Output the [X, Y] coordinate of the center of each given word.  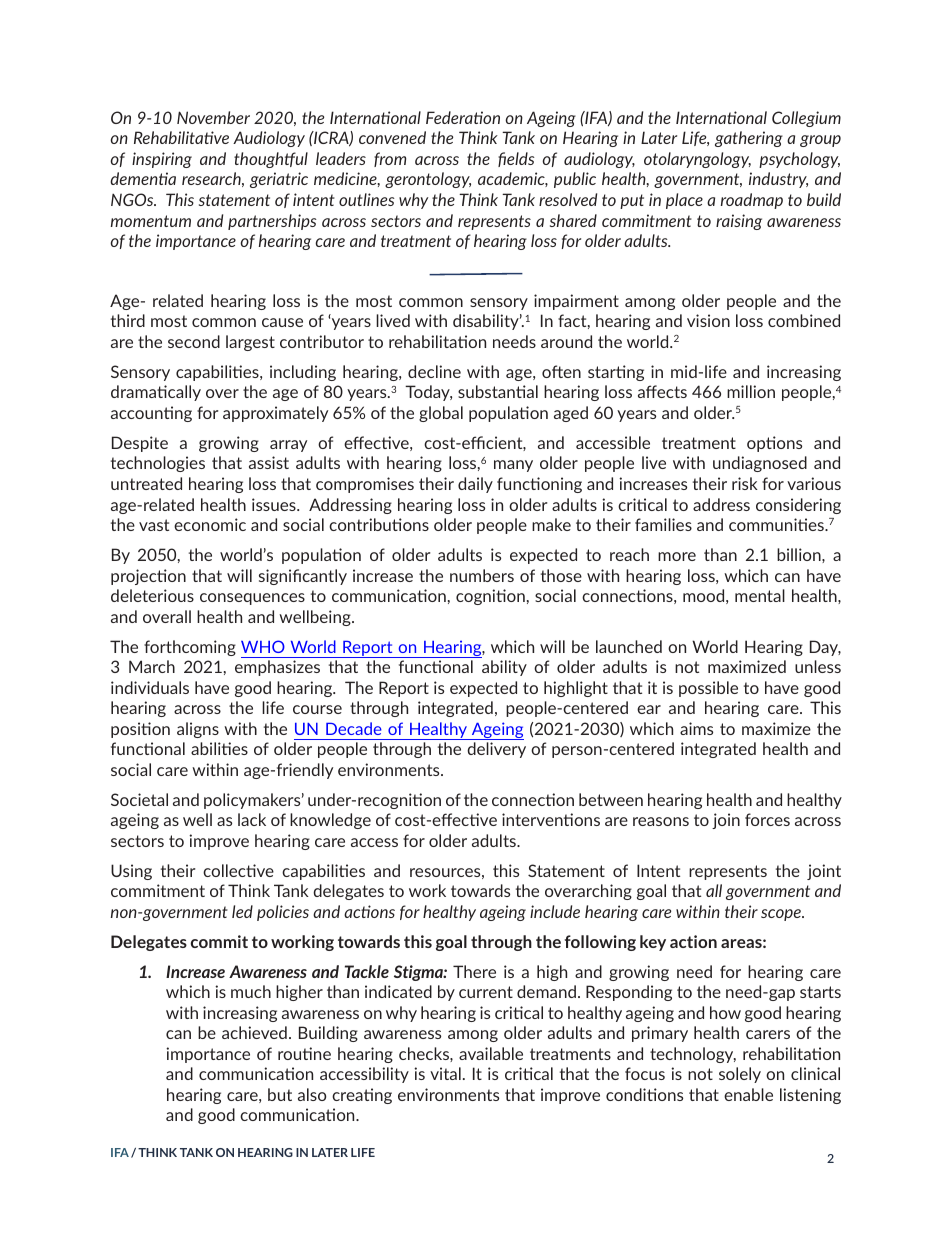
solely [740, 1075]
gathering [749, 139]
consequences [252, 599]
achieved [254, 1032]
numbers [482, 575]
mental [760, 595]
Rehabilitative [181, 137]
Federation [463, 117]
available [491, 1053]
